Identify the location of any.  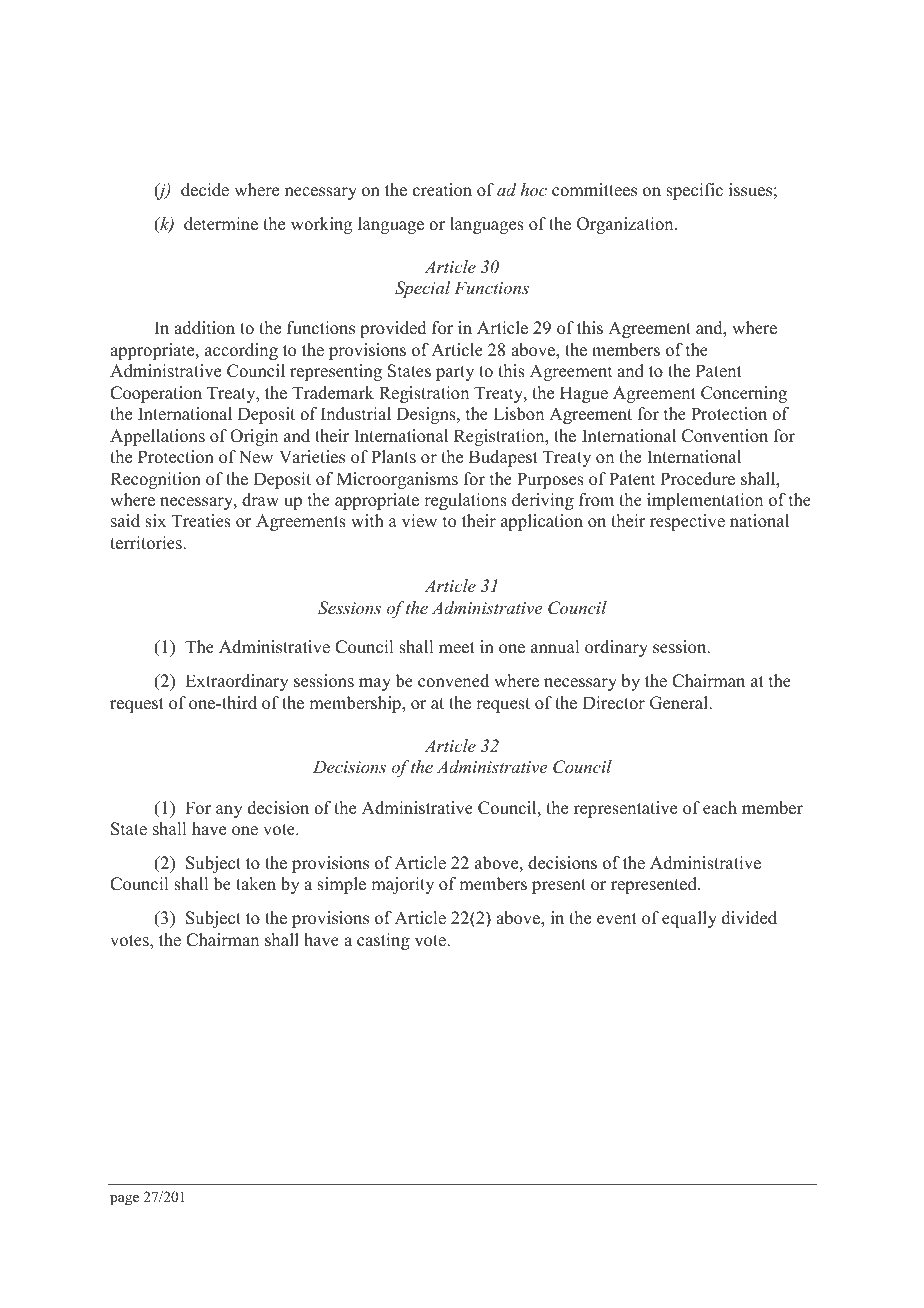
(229, 811).
